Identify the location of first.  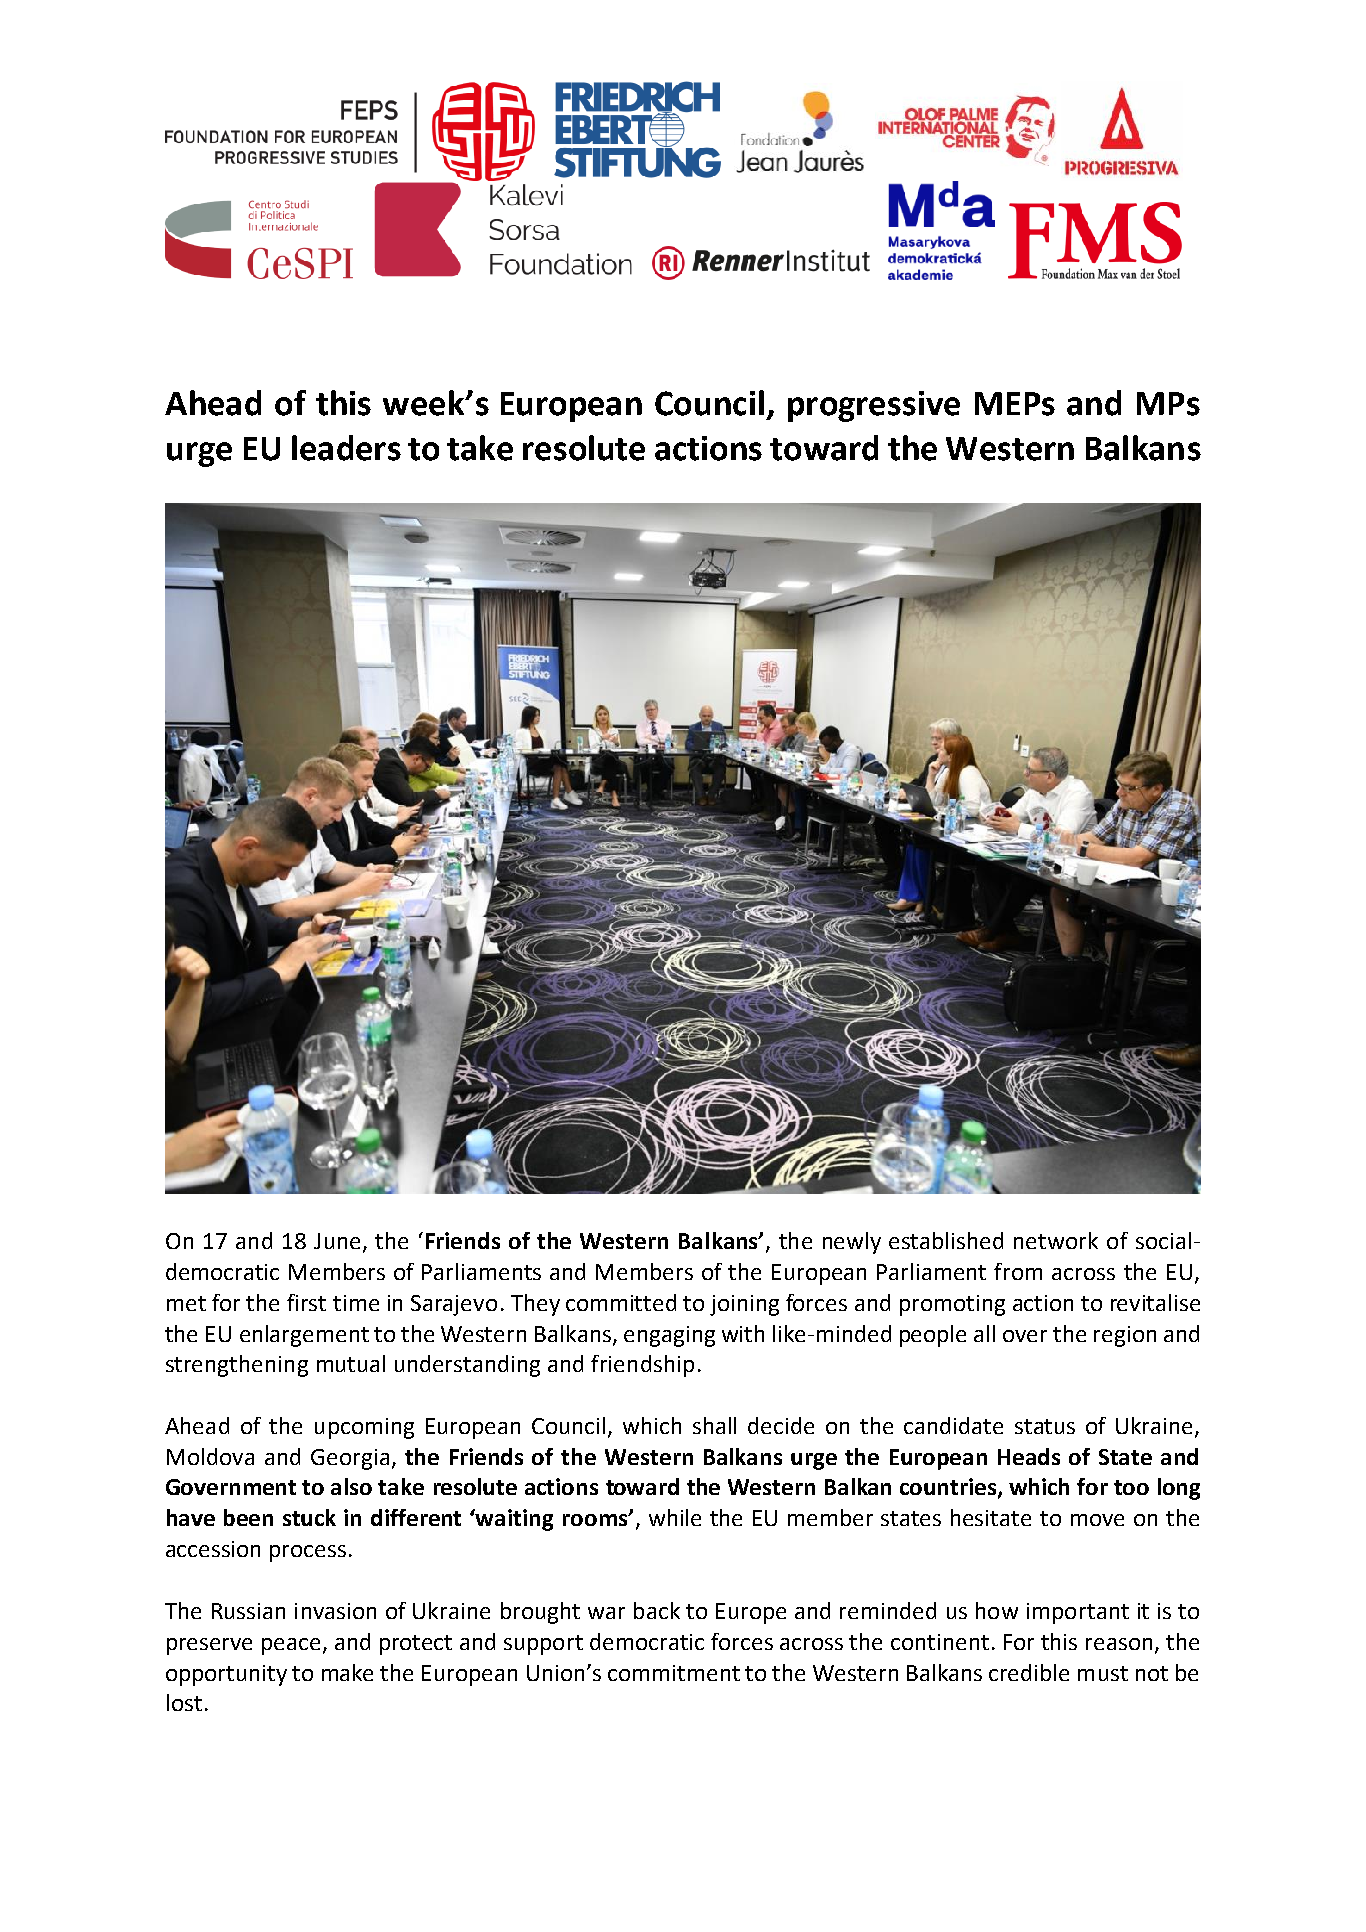
(306, 1302).
